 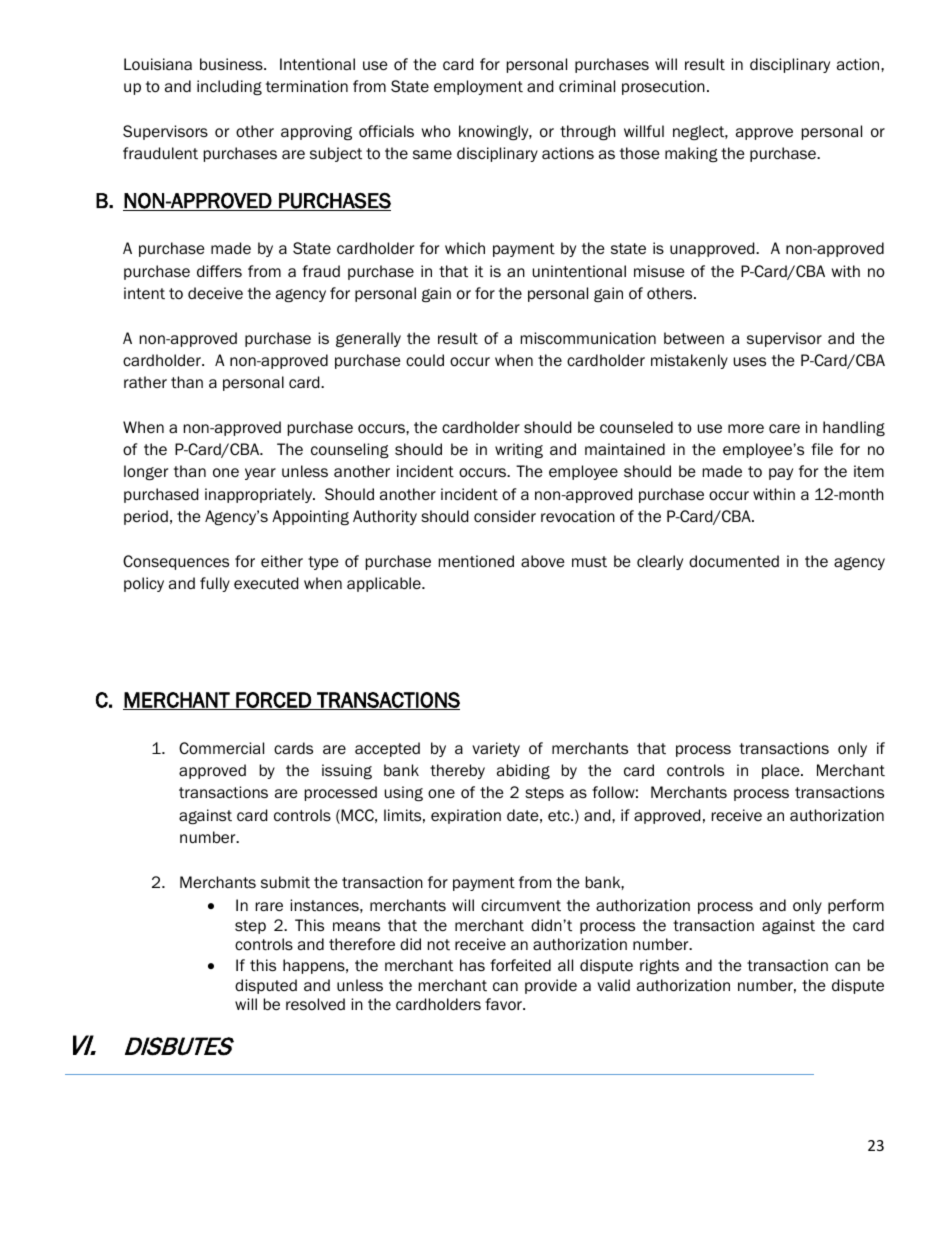 What do you see at coordinates (663, 87) in the screenshot?
I see `prosecution` at bounding box center [663, 87].
